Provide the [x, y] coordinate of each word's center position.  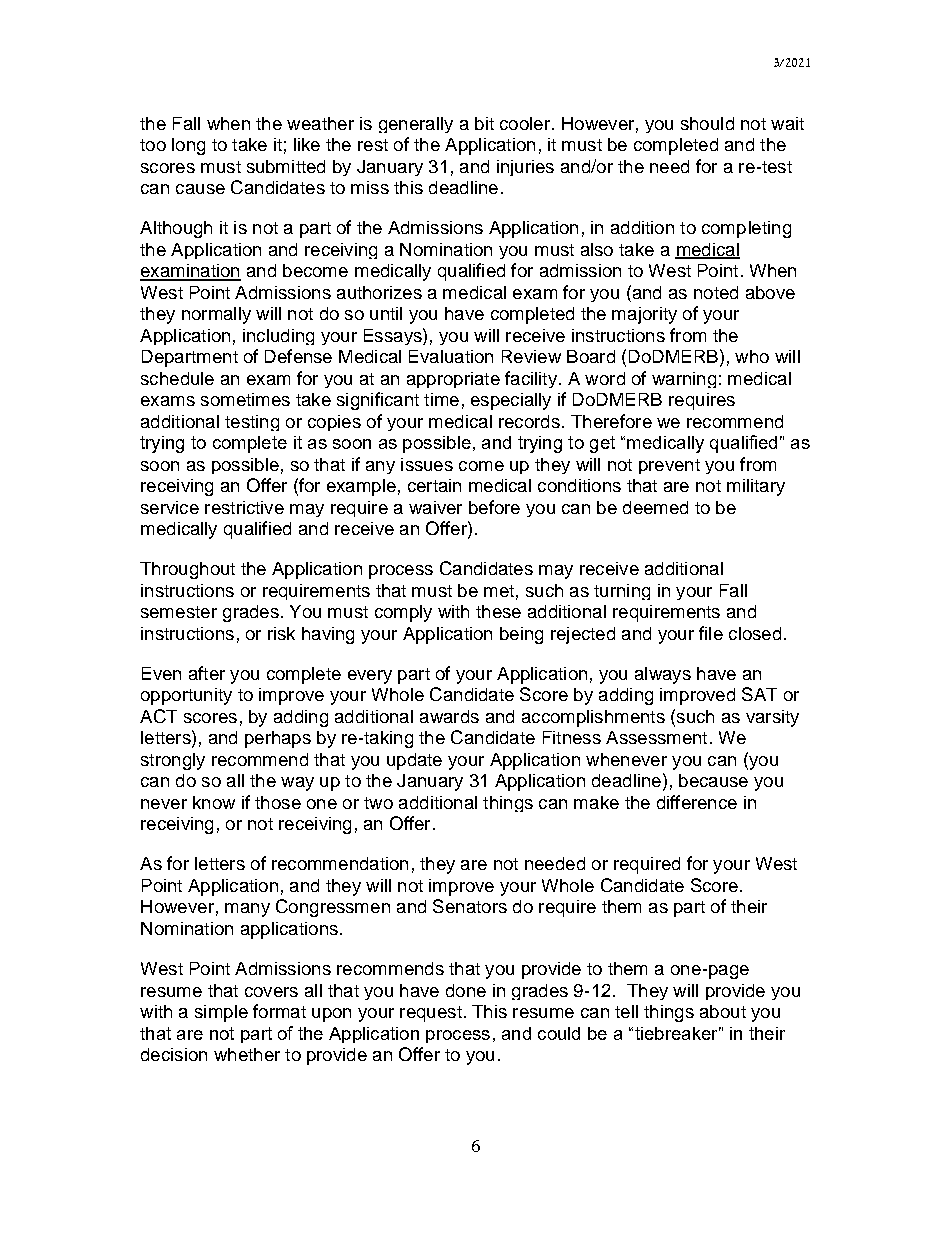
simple [221, 1013]
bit [484, 123]
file [711, 633]
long [188, 146]
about [723, 1011]
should [707, 123]
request [431, 1014]
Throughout [187, 570]
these [498, 611]
